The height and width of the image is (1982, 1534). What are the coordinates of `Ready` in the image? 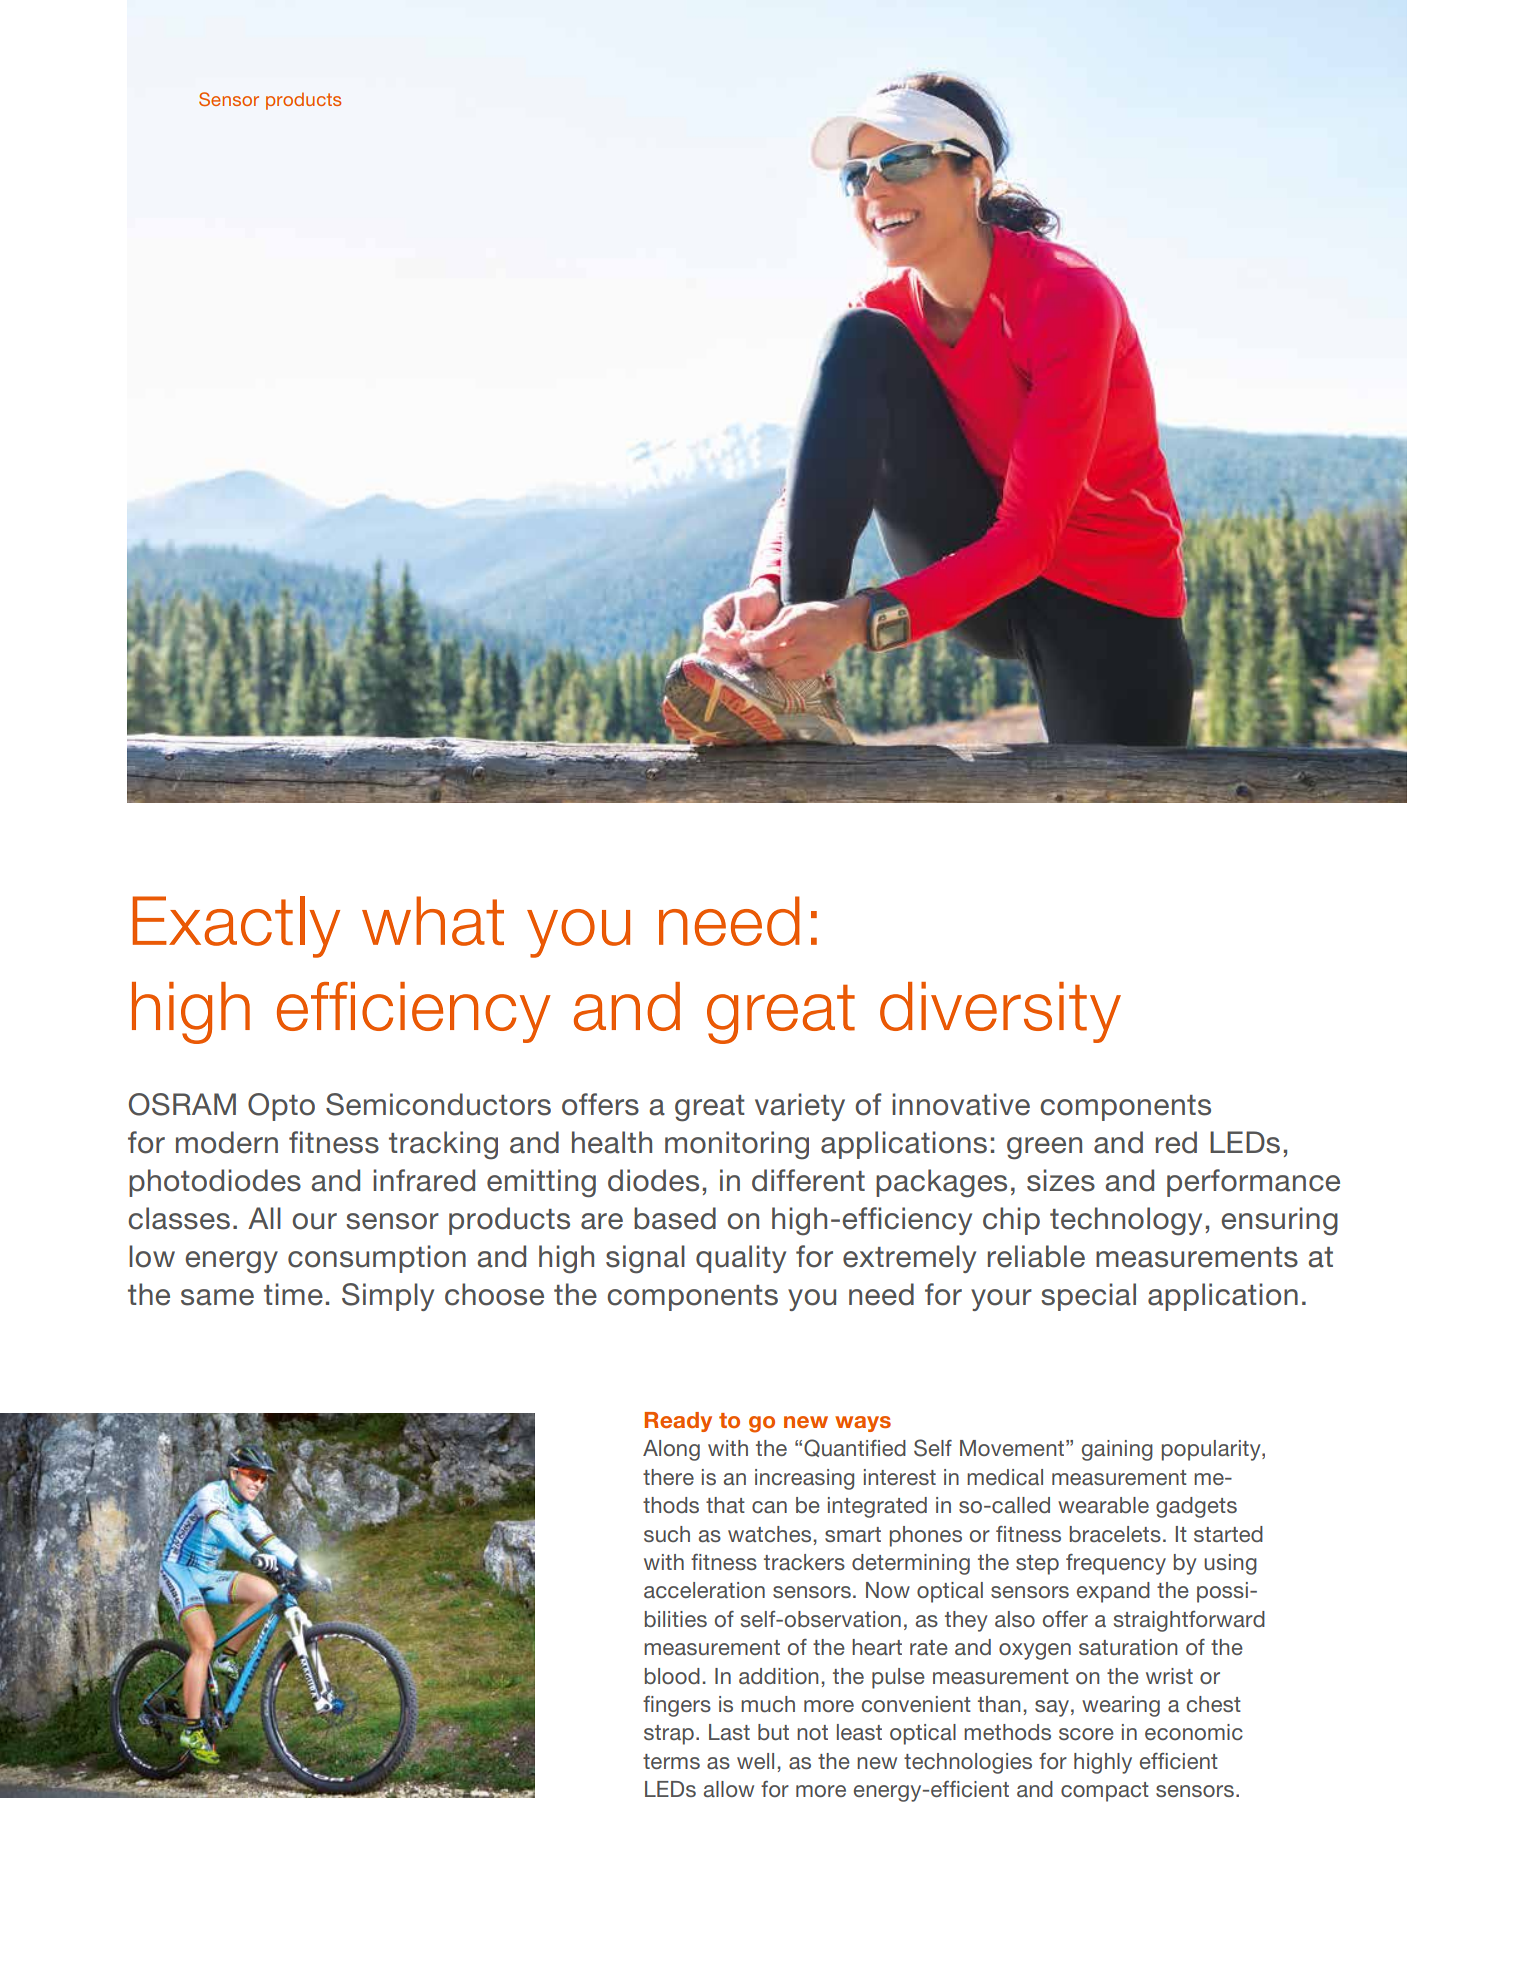 It's located at (678, 1422).
